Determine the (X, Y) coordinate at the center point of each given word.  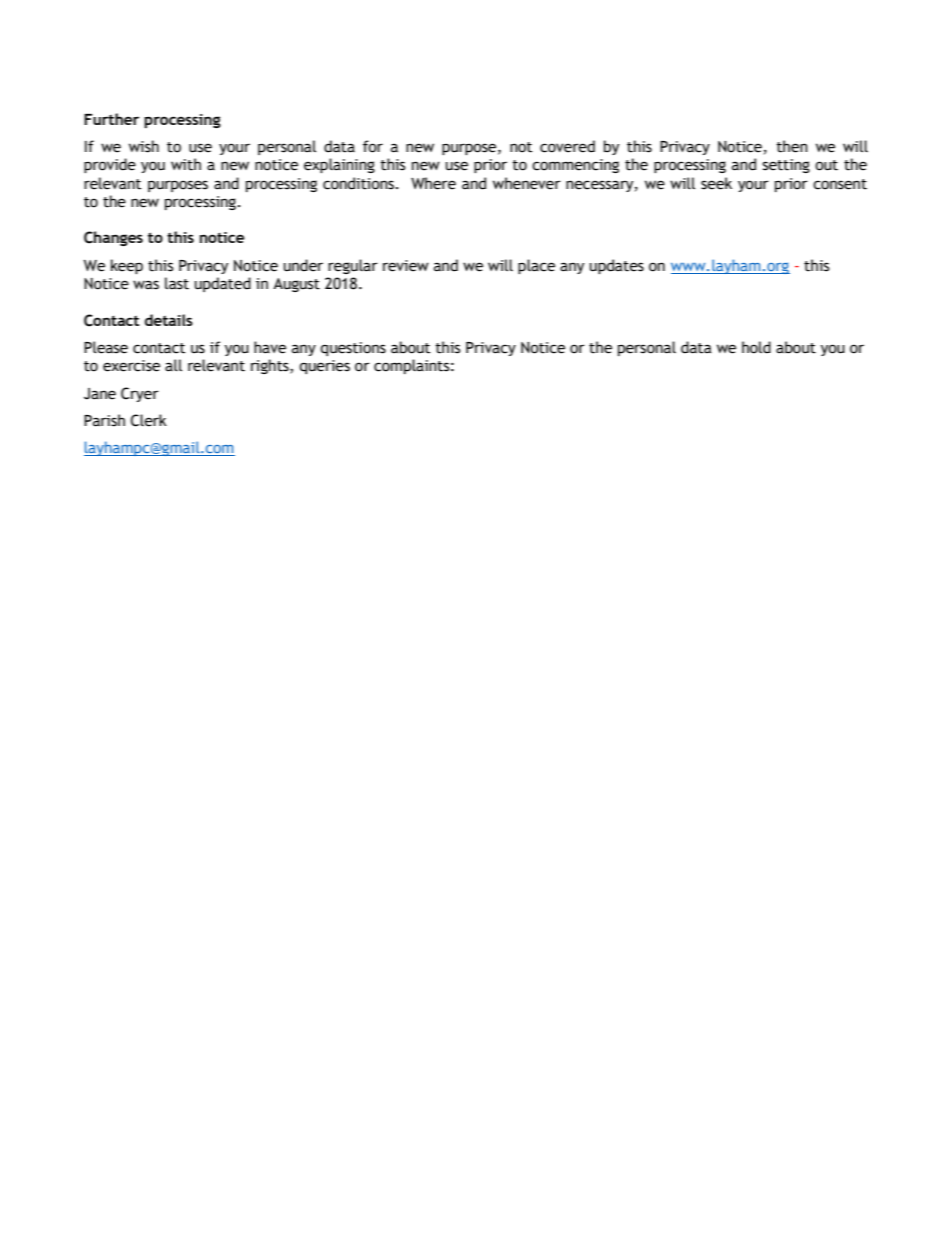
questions (353, 349)
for (373, 146)
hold (756, 347)
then (792, 146)
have (270, 347)
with (186, 164)
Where (433, 183)
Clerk (149, 420)
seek (716, 183)
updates (617, 266)
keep (127, 266)
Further (111, 119)
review (406, 266)
